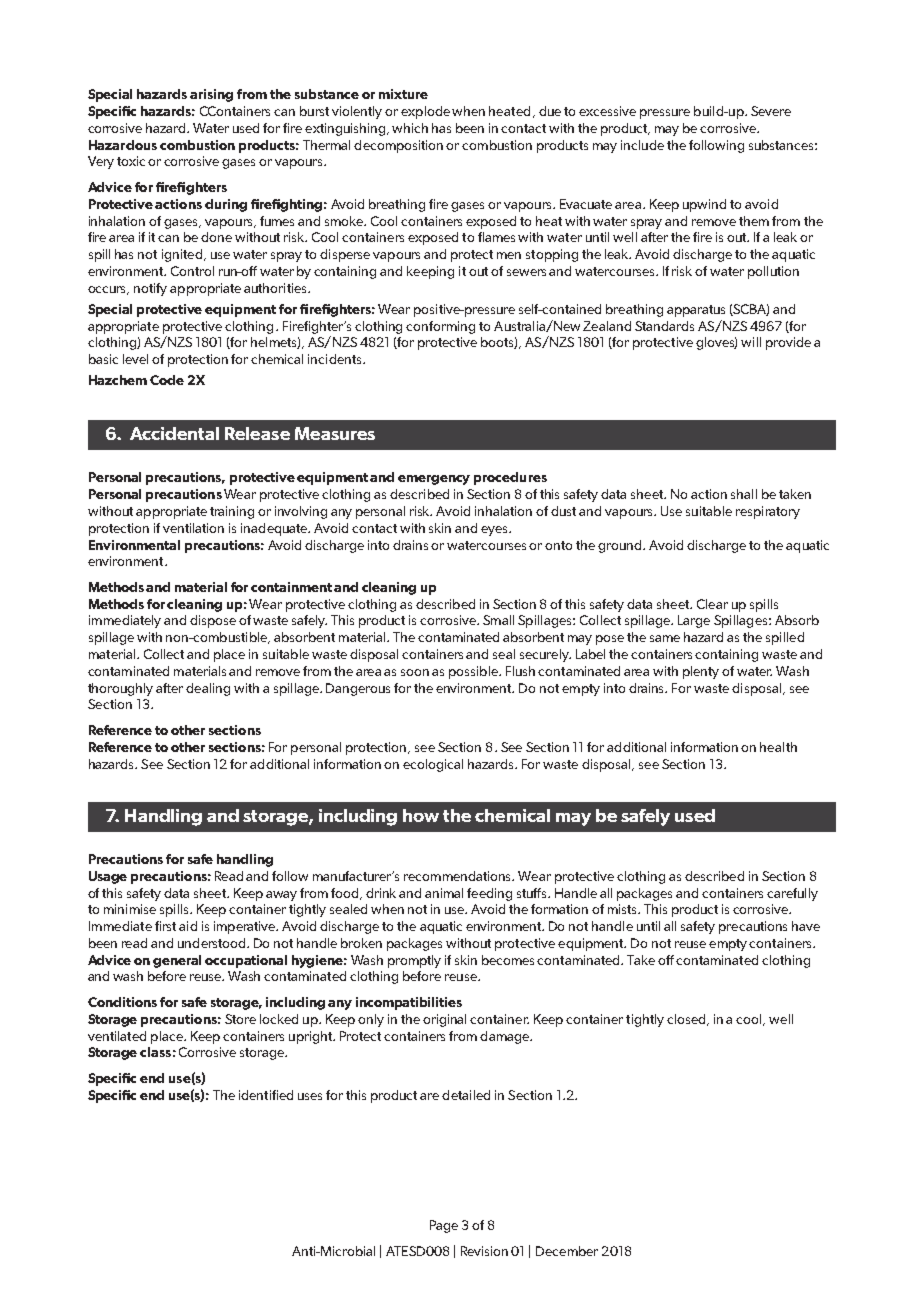 This page has width=924, height=1308. What do you see at coordinates (193, 528) in the page?
I see `ventilation` at bounding box center [193, 528].
